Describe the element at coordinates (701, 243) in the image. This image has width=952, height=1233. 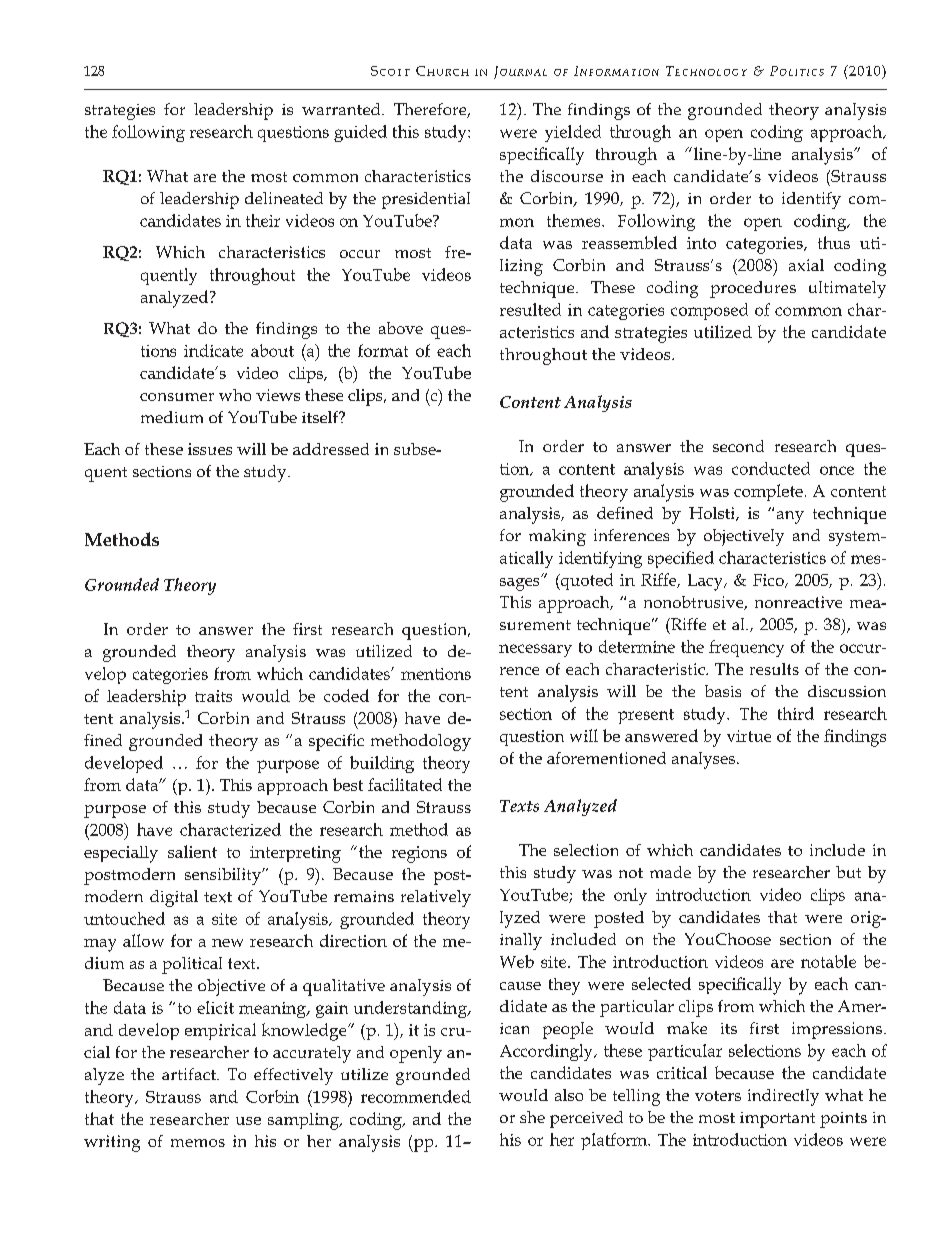
I see `into` at that location.
